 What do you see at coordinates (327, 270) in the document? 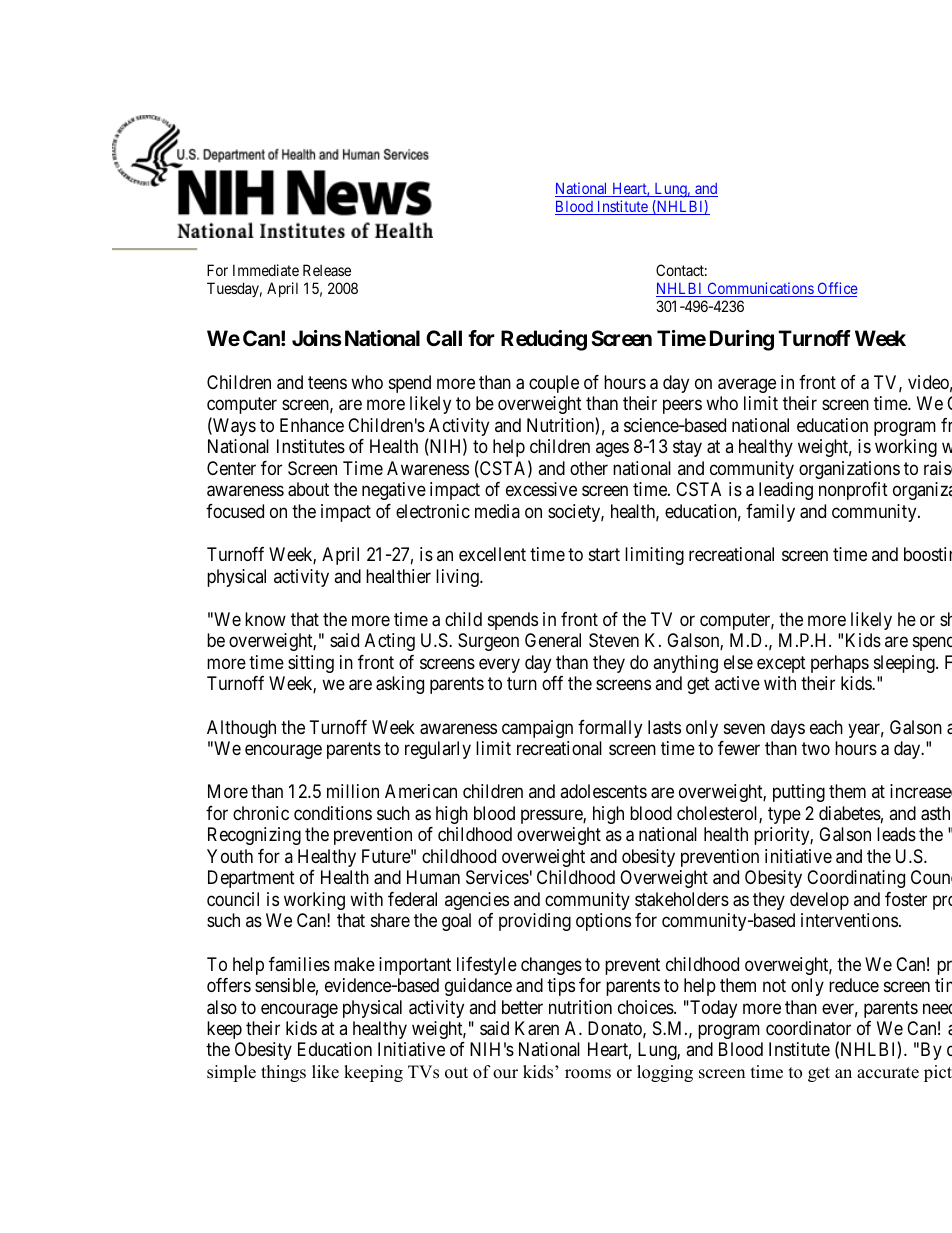
I see `Release` at bounding box center [327, 270].
